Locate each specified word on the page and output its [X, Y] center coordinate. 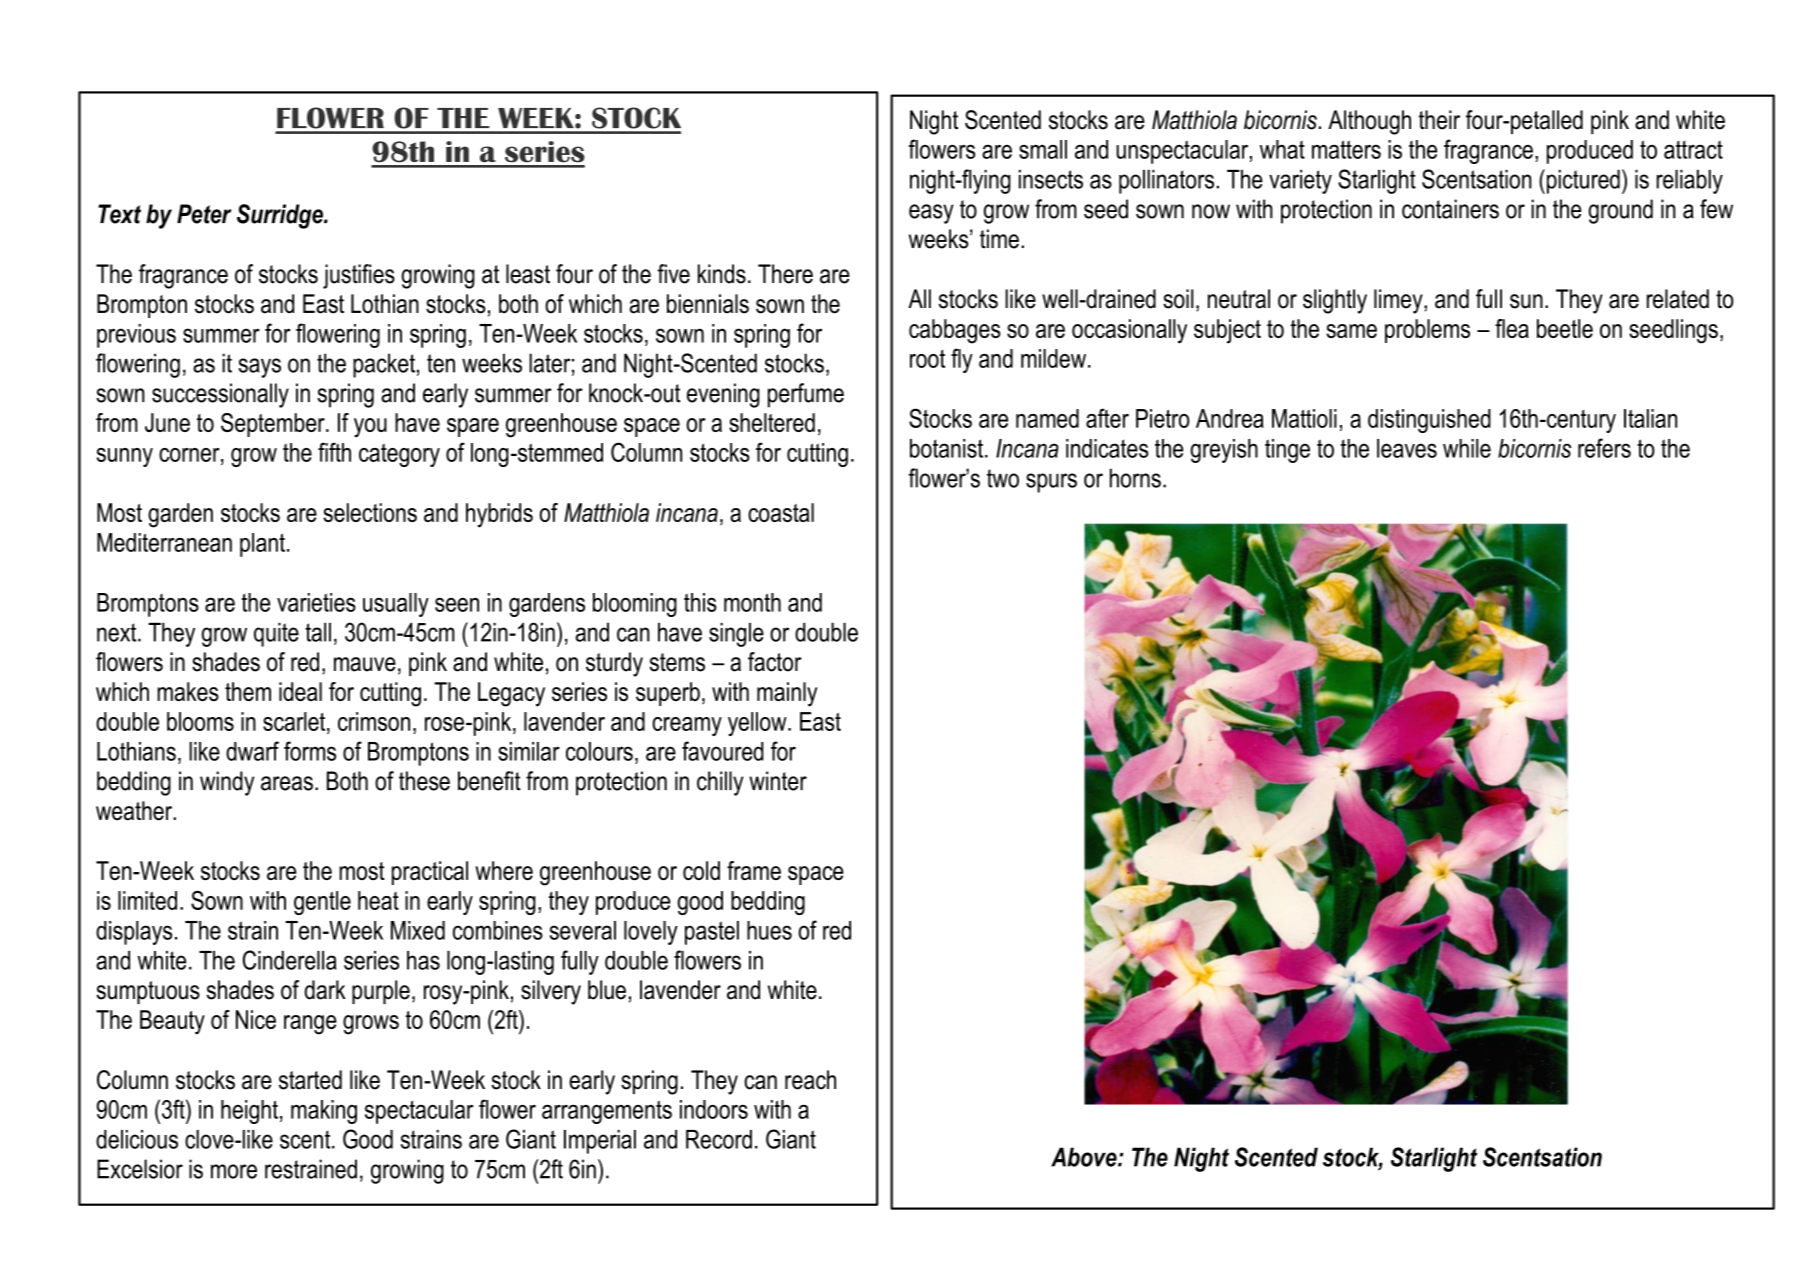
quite [276, 634]
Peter [204, 214]
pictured [1582, 181]
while [1467, 448]
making [324, 1112]
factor [775, 662]
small [1043, 149]
